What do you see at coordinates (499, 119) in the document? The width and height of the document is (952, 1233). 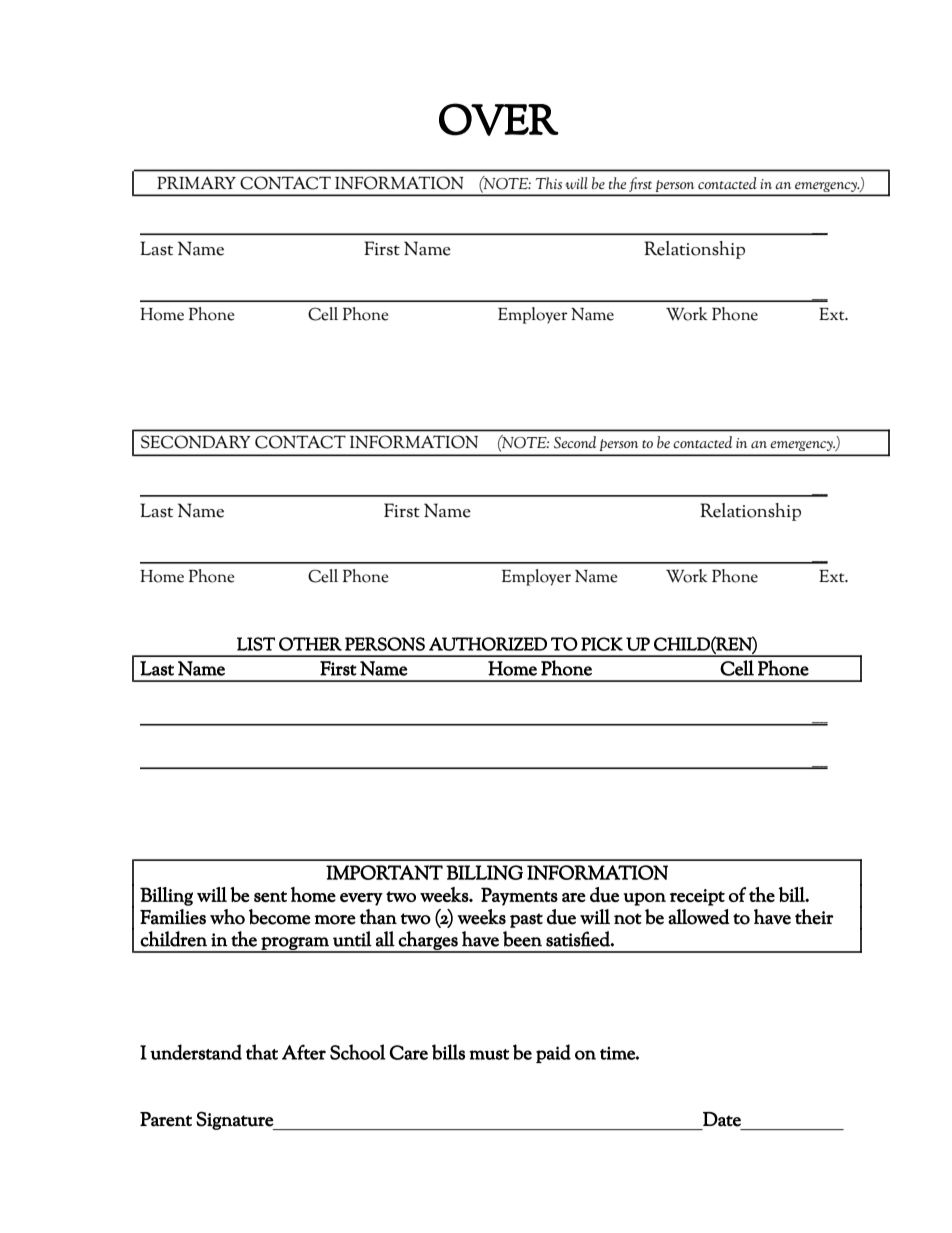 I see `OVER` at bounding box center [499, 119].
